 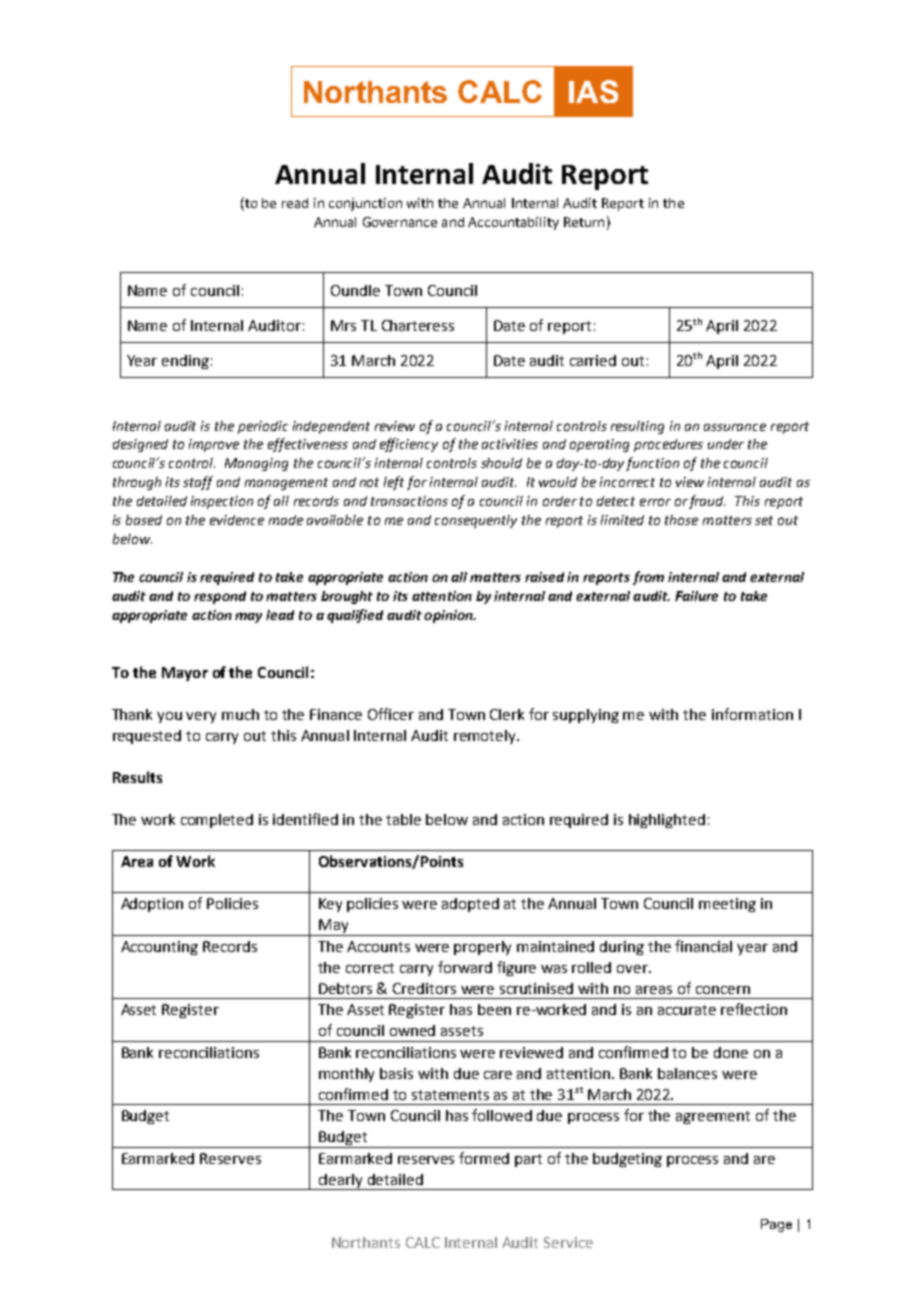 I want to click on Accountability, so click(x=513, y=223).
